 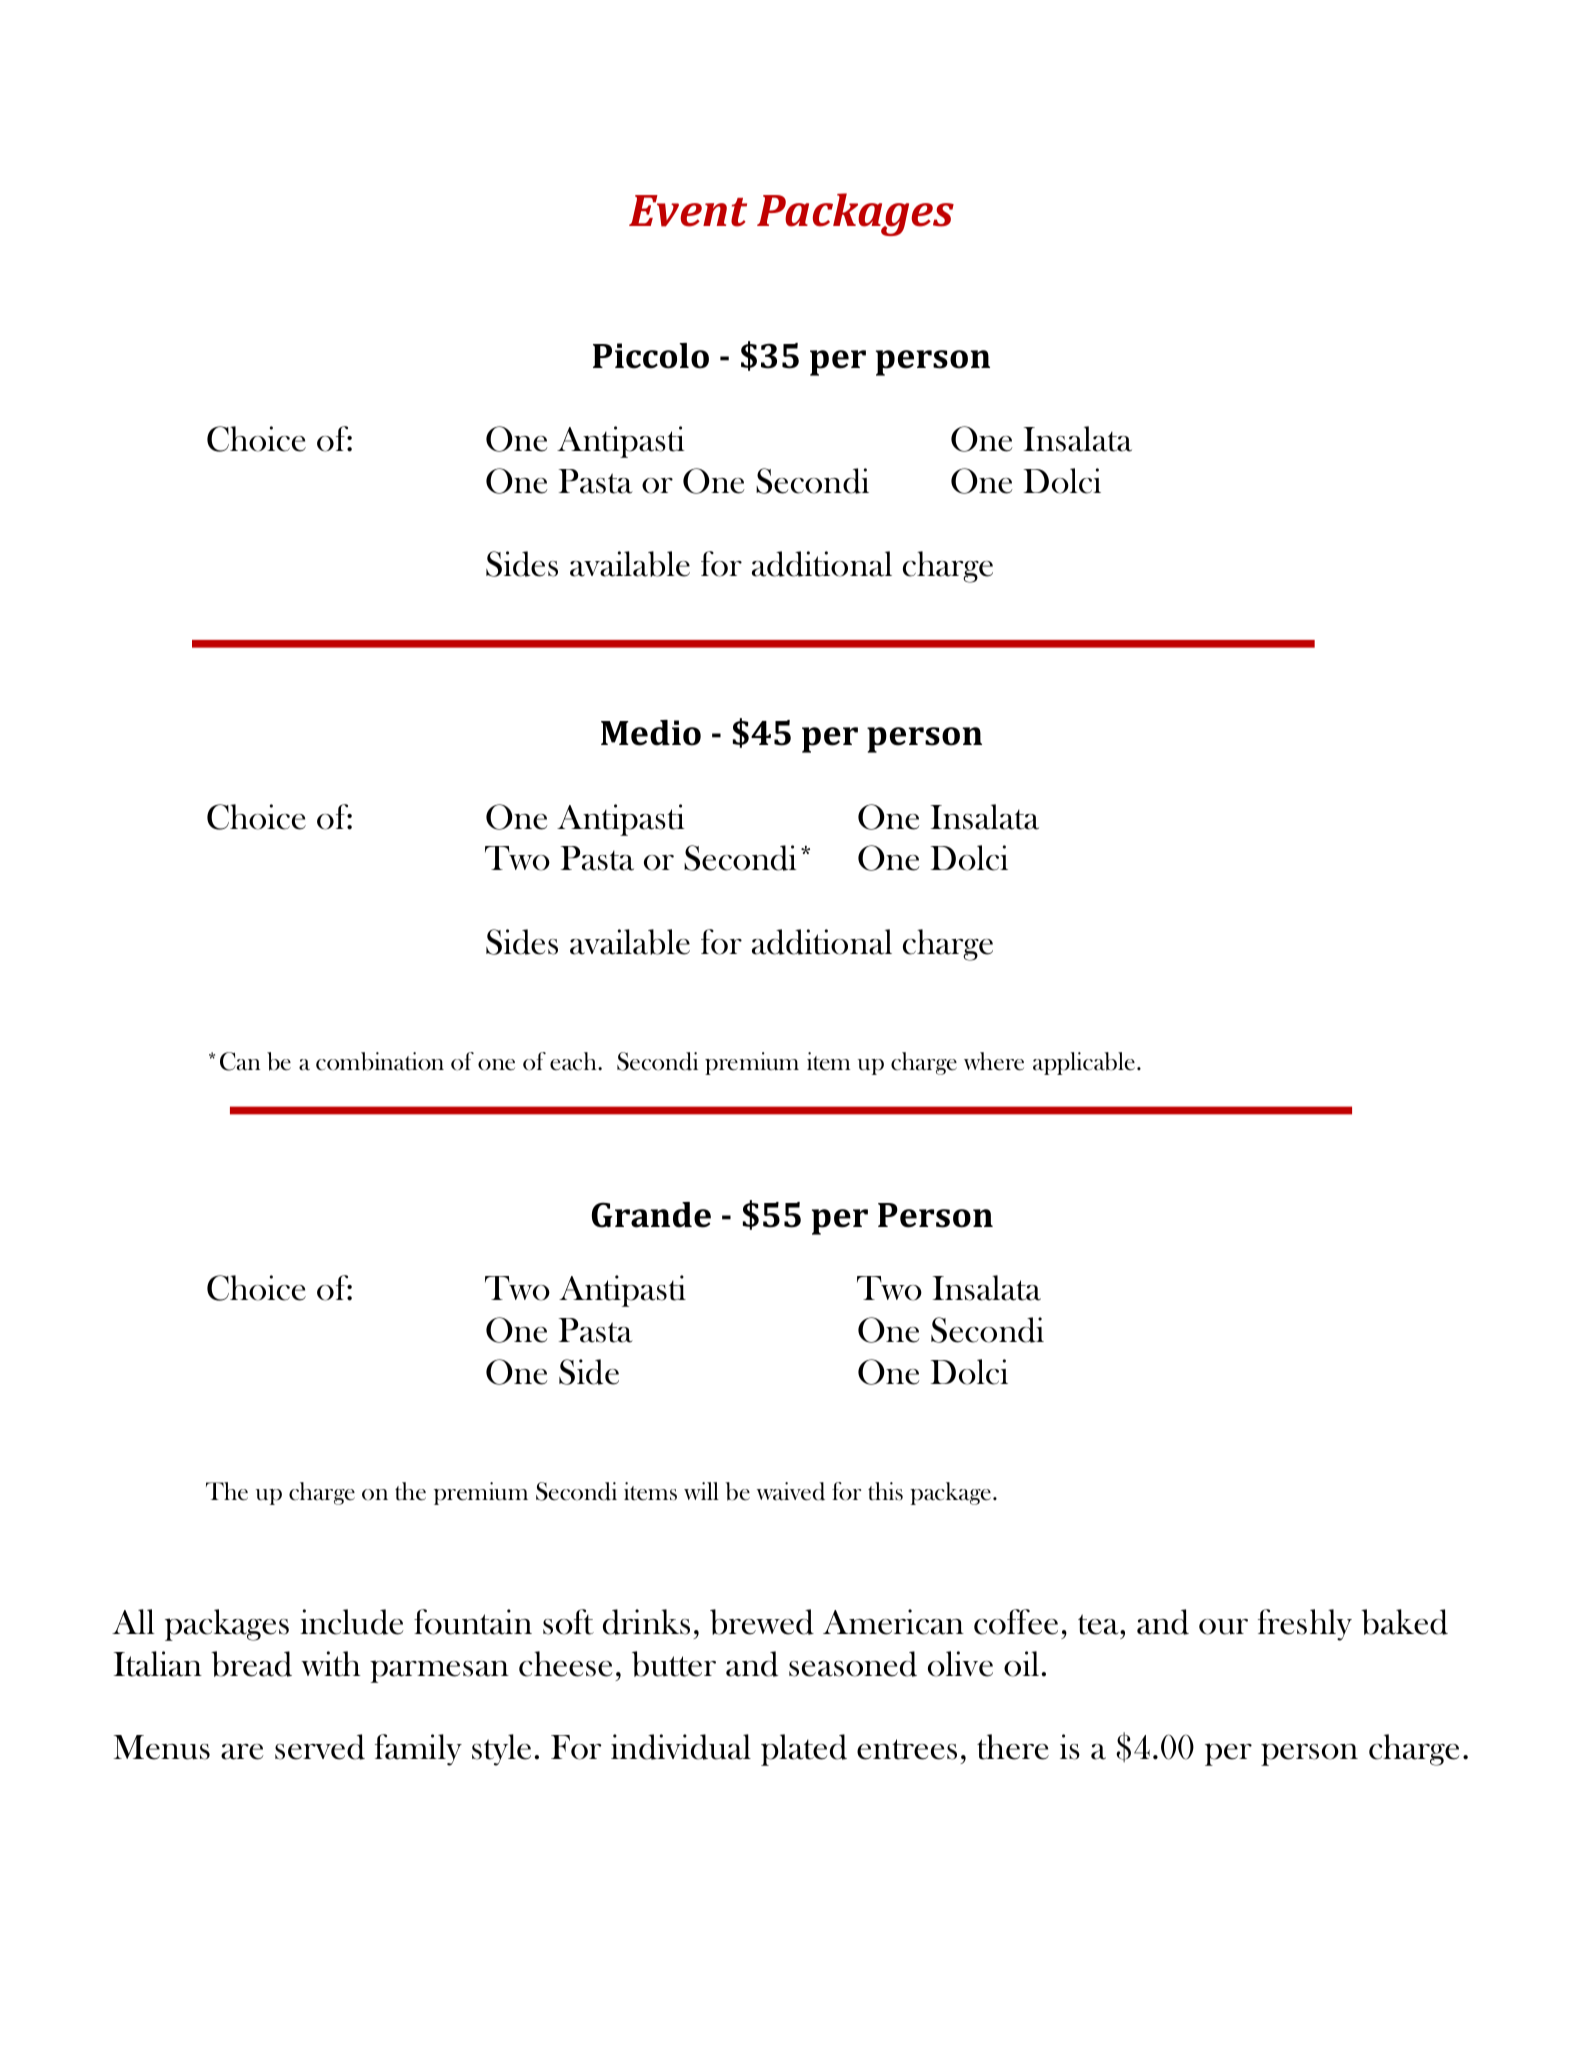 I want to click on Medio, so click(x=651, y=733).
